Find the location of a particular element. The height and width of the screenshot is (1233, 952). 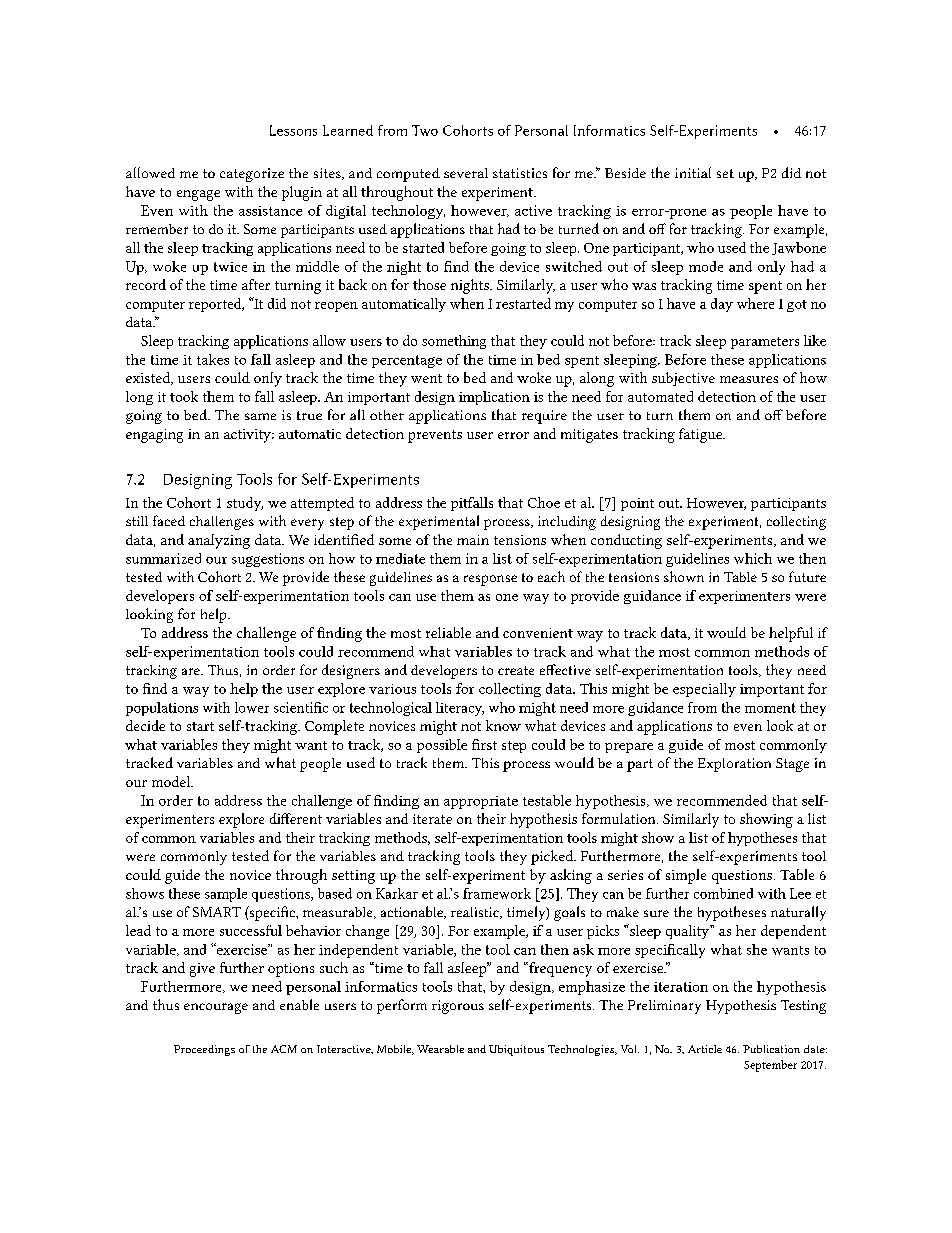

Wearable is located at coordinates (440, 1049).
